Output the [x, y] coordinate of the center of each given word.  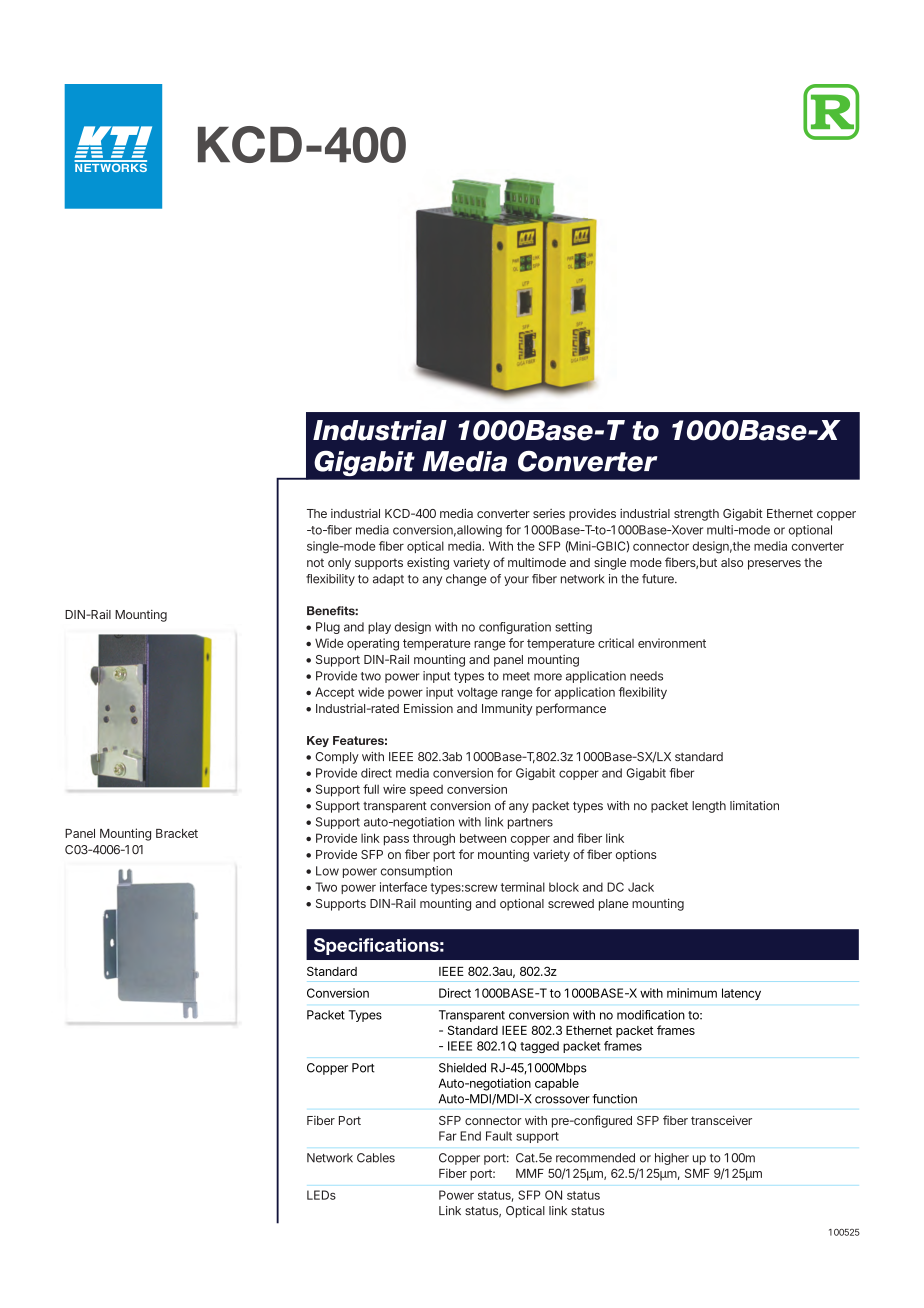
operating [373, 644]
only [339, 564]
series [549, 513]
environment [672, 643]
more [548, 677]
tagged [539, 1047]
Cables [376, 1158]
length [709, 807]
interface [403, 887]
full [371, 789]
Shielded [462, 1068]
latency [741, 994]
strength [696, 515]
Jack [641, 887]
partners [530, 823]
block [564, 887]
